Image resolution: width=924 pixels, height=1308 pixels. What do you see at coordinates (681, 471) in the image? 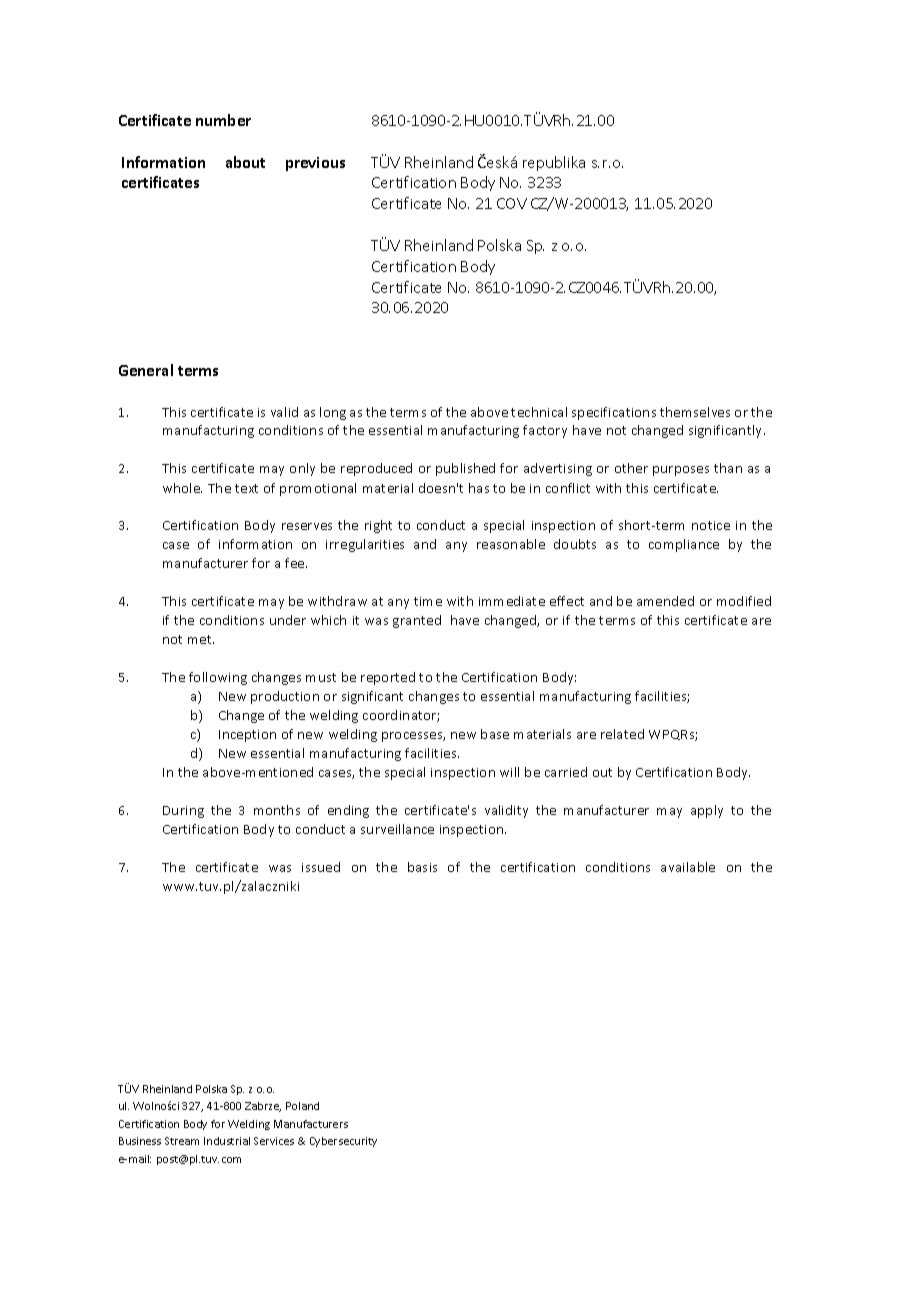
I see `purposes` at bounding box center [681, 471].
